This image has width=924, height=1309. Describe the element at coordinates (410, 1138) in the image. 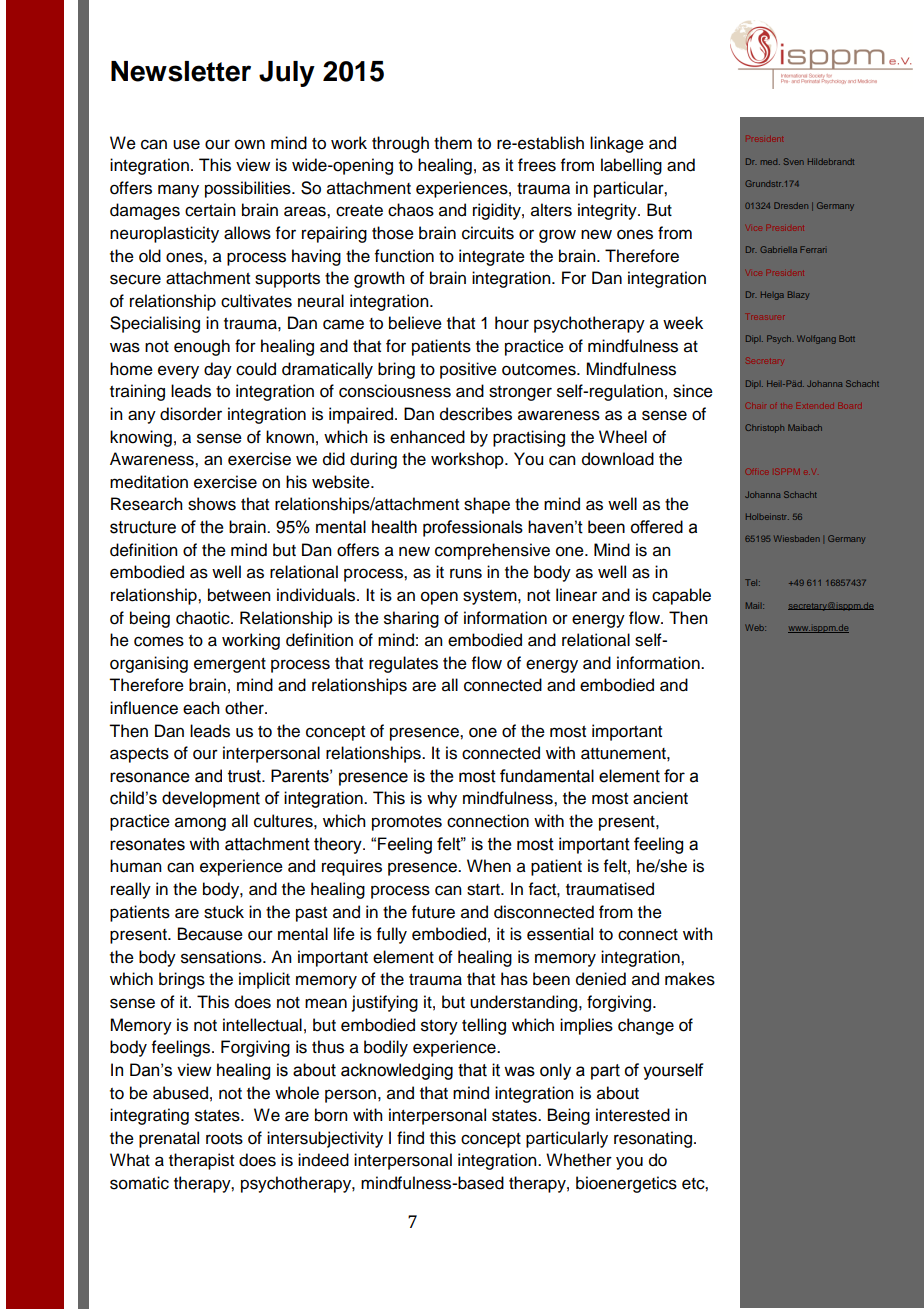

I see `find` at that location.
